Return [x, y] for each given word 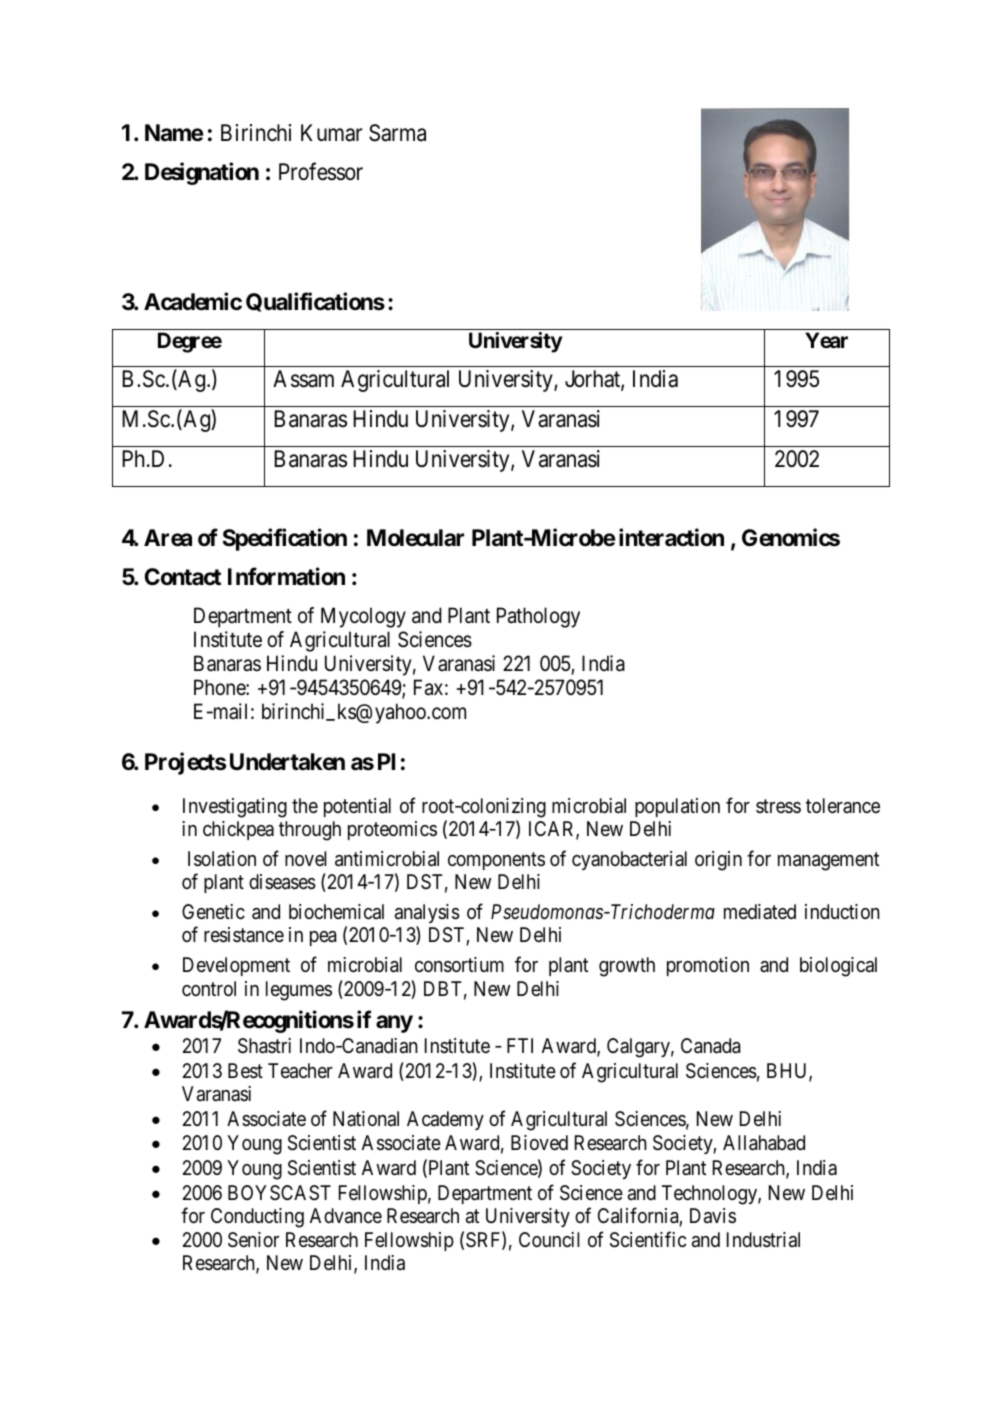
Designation [202, 174]
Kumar [331, 133]
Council [549, 1239]
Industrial [763, 1240]
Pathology [538, 617]
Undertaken [287, 762]
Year [826, 340]
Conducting [257, 1218]
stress [778, 806]
